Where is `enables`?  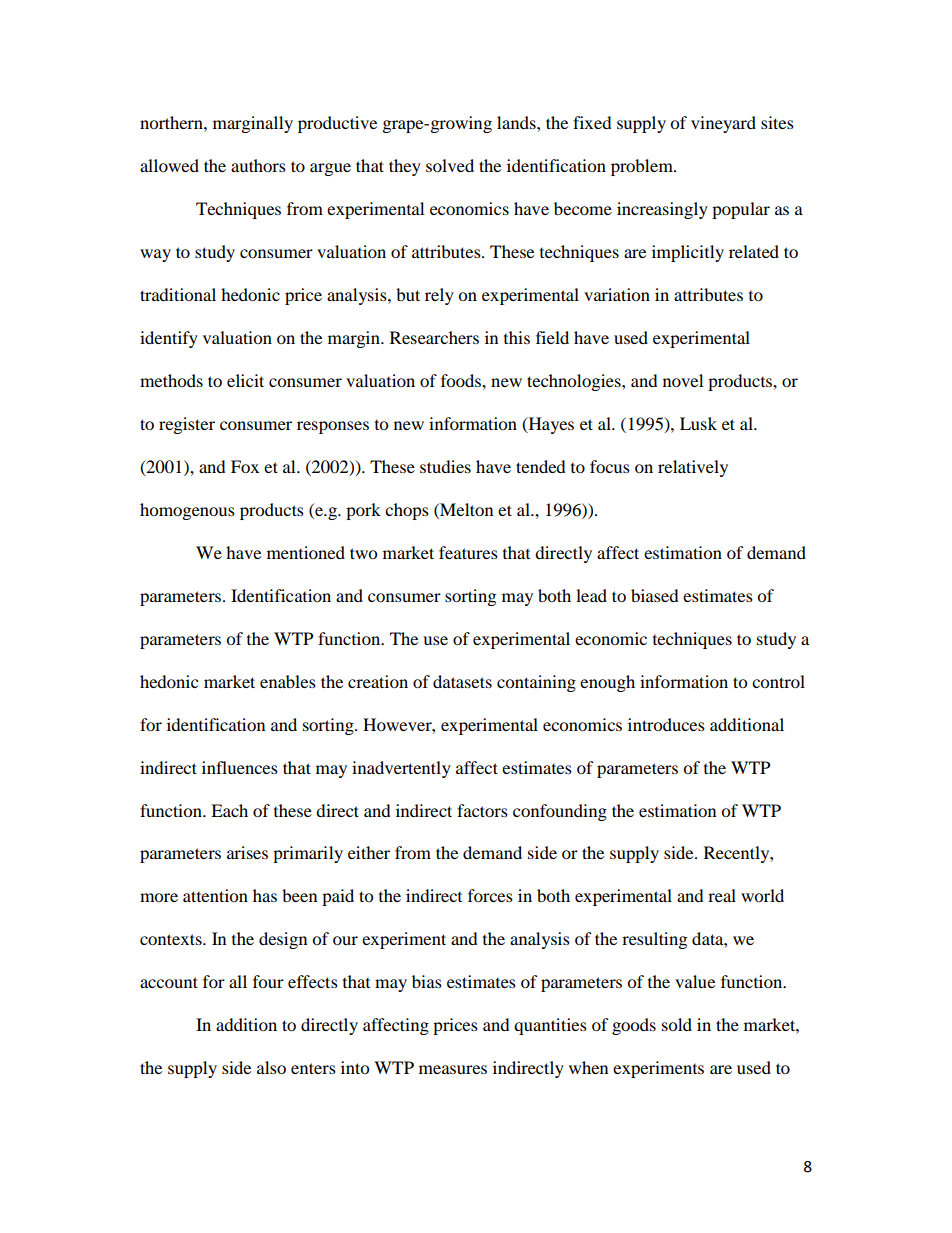 enables is located at coordinates (288, 681).
